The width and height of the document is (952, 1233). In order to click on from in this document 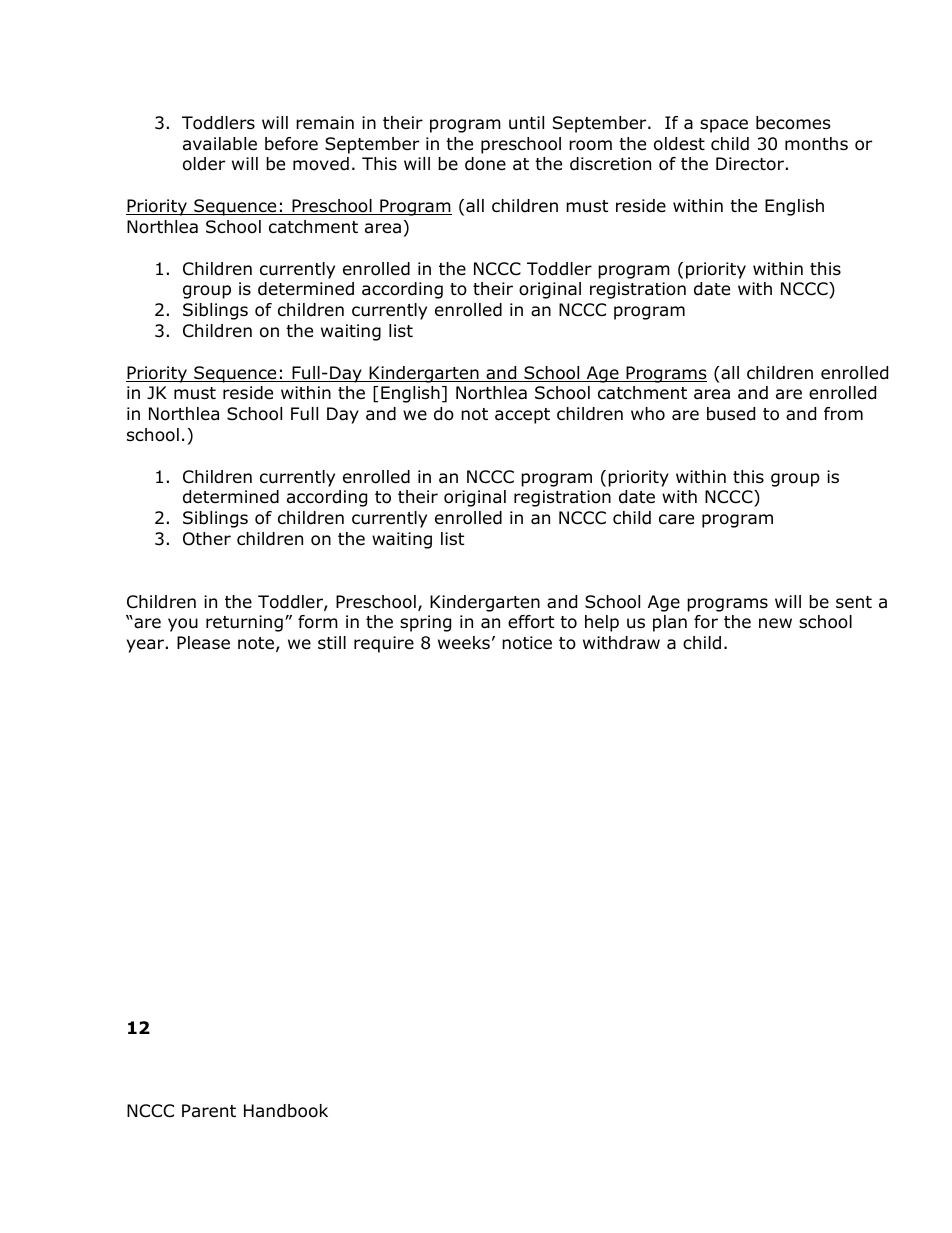, I will do `click(843, 414)`.
